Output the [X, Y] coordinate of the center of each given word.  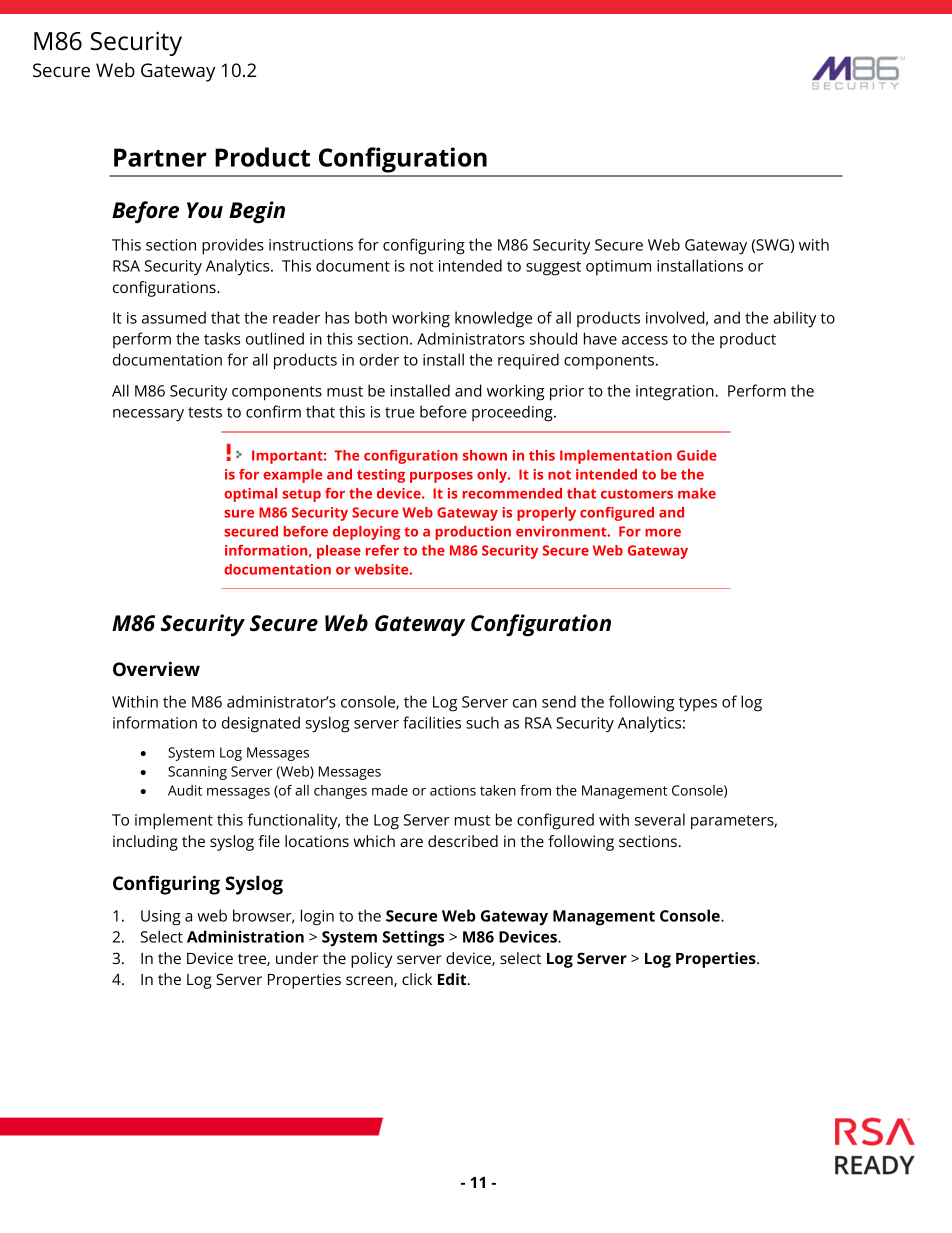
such [482, 722]
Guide [697, 455]
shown [485, 455]
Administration [245, 936]
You [205, 210]
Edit [453, 979]
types [698, 704]
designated [261, 724]
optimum [618, 268]
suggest [553, 268]
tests [205, 412]
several [660, 819]
